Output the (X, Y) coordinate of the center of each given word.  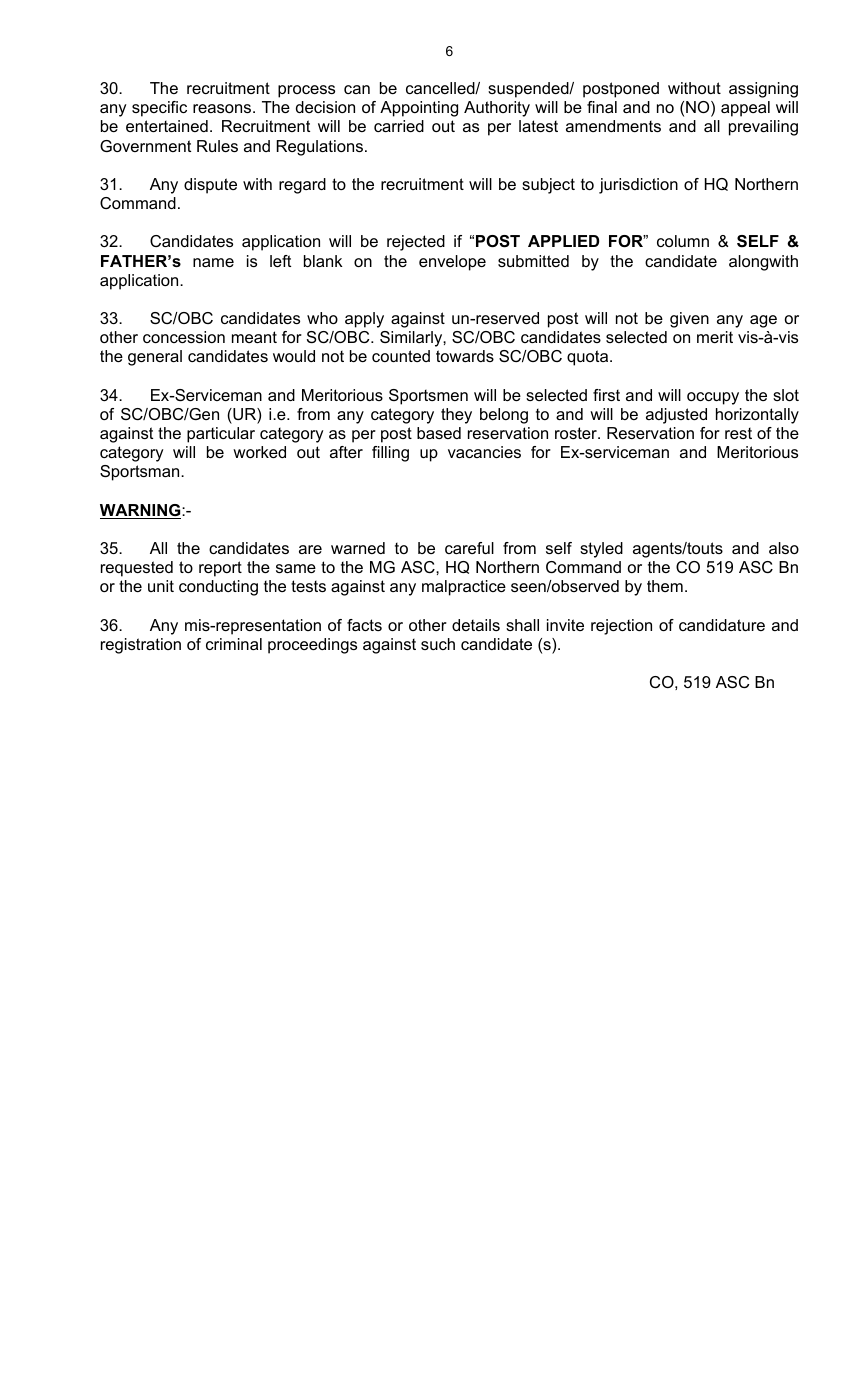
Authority (497, 109)
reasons (223, 108)
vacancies (484, 452)
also (784, 548)
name (213, 262)
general (155, 358)
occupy (713, 398)
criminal (234, 644)
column (683, 241)
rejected (416, 243)
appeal (745, 109)
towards (465, 356)
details (476, 625)
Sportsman (141, 473)
